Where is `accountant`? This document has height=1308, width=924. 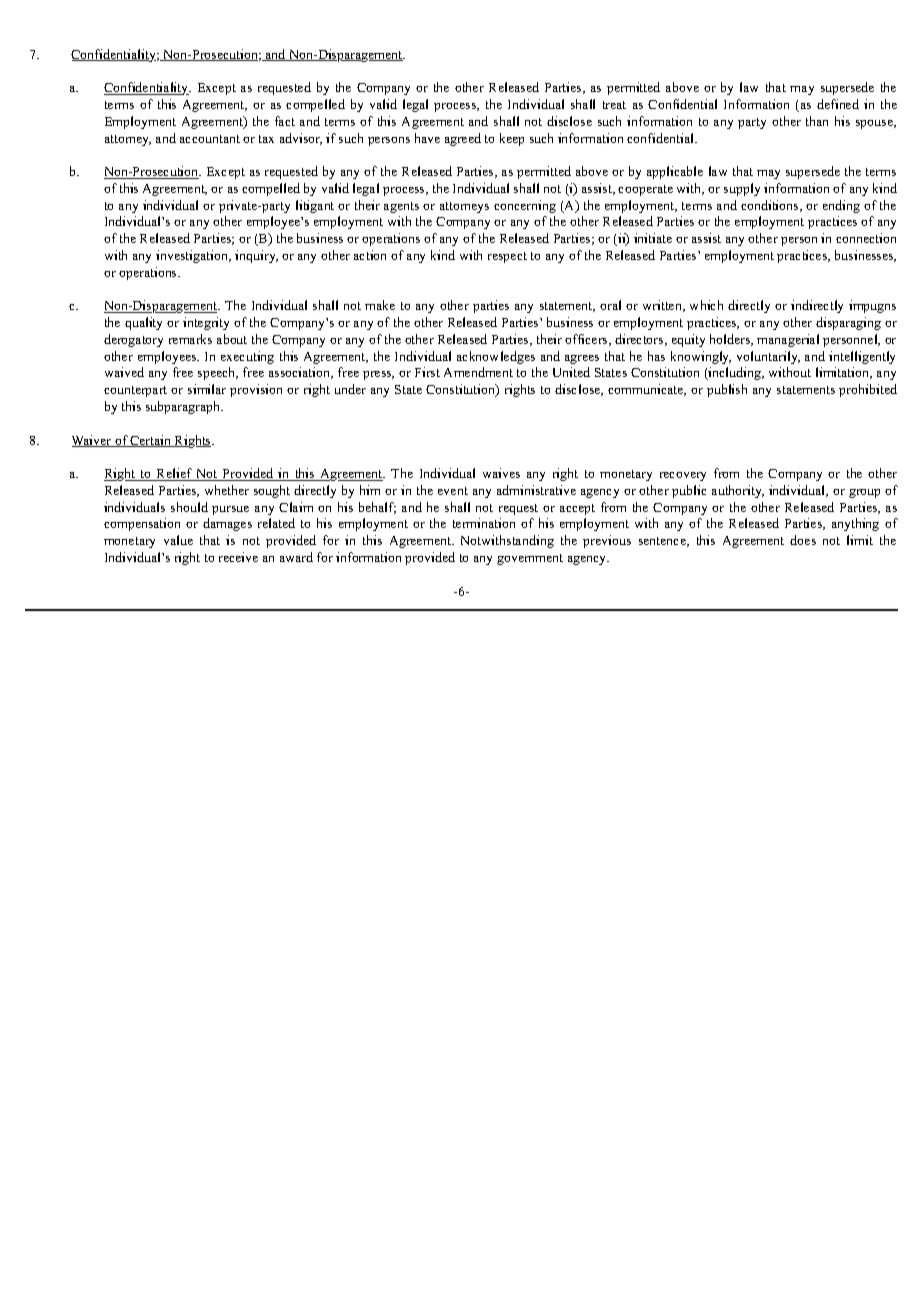 accountant is located at coordinates (210, 139).
